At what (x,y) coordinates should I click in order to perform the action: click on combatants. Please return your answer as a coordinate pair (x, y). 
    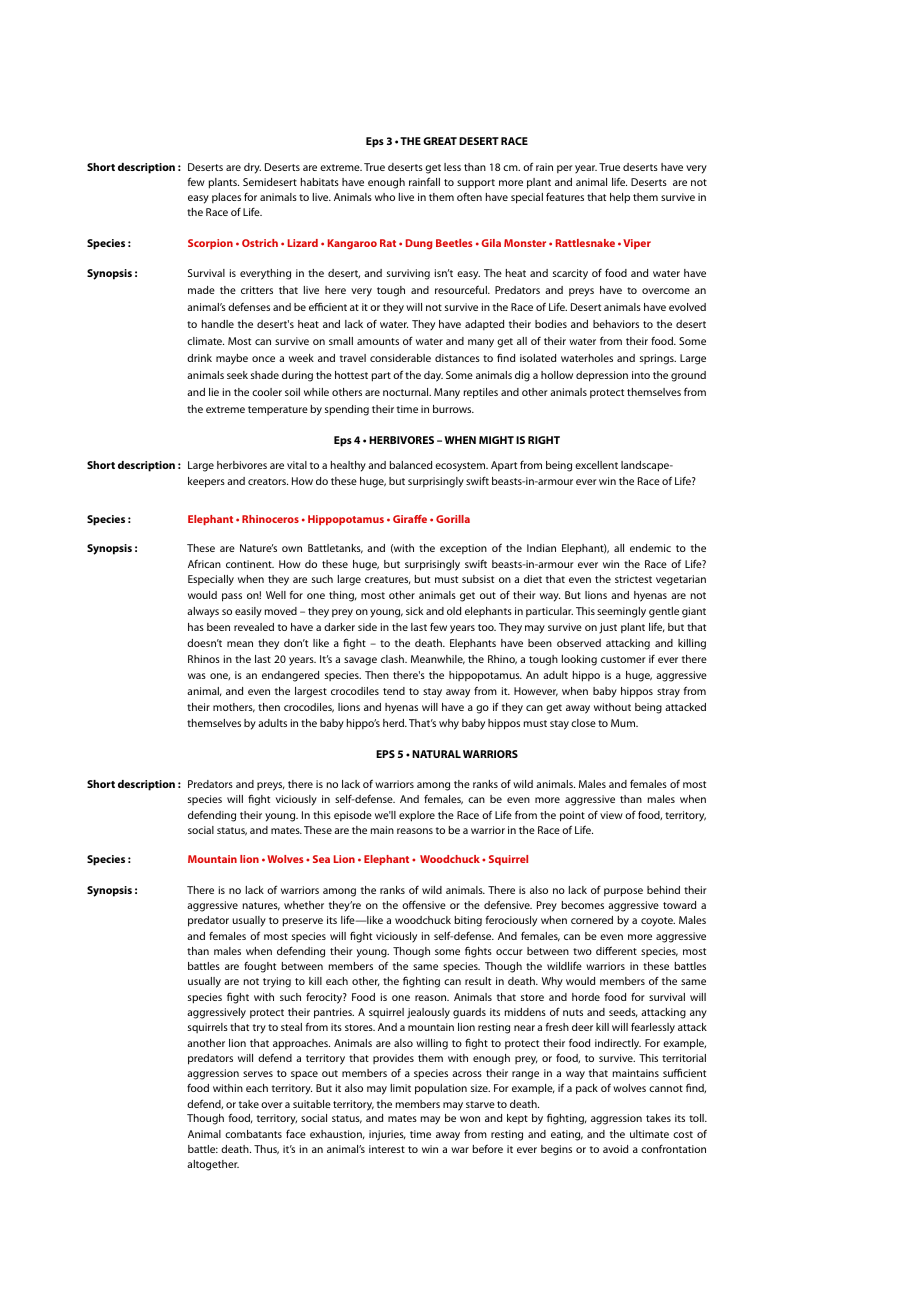
    Looking at the image, I should click on (253, 1134).
